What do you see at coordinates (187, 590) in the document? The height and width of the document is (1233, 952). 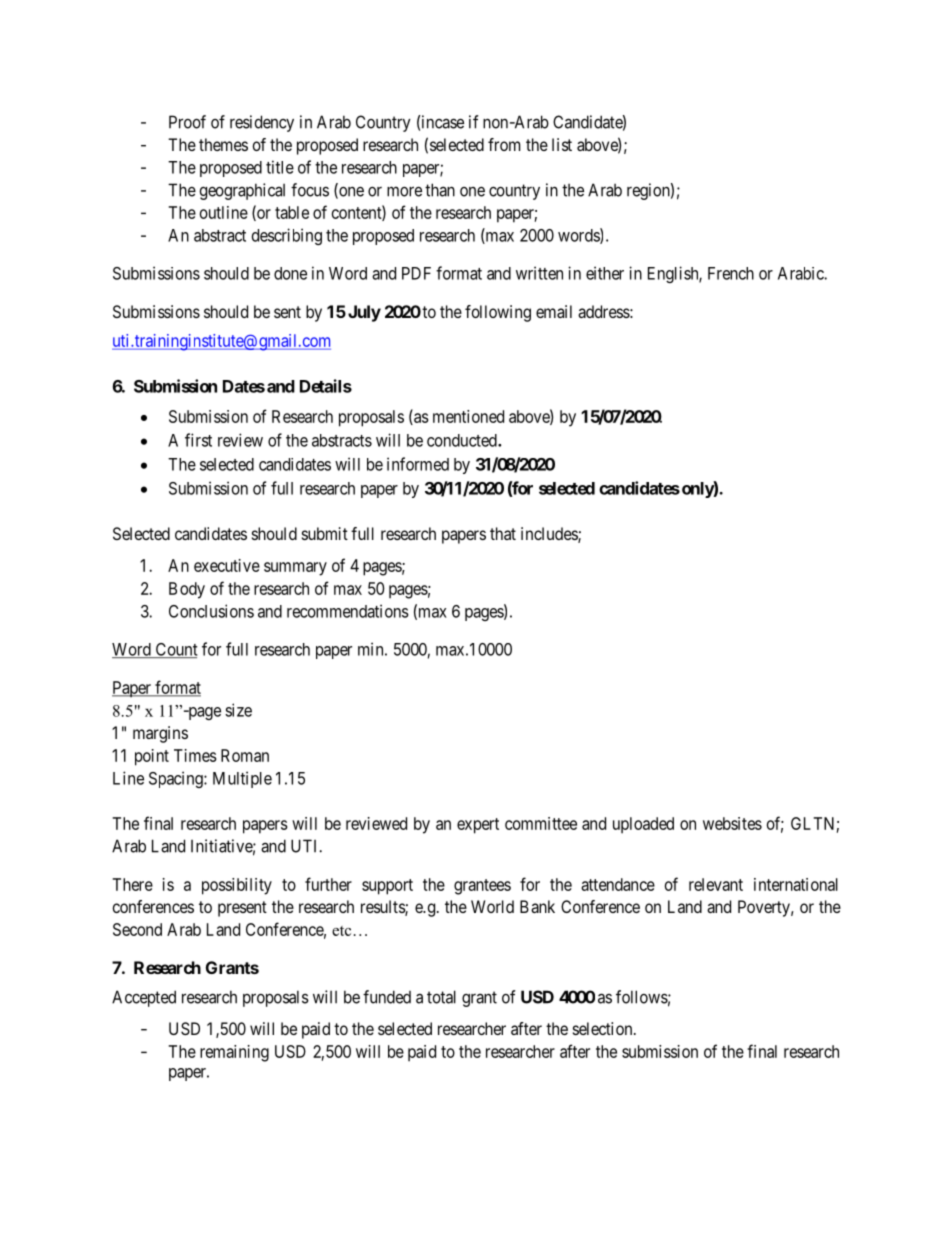 I see `Body` at bounding box center [187, 590].
